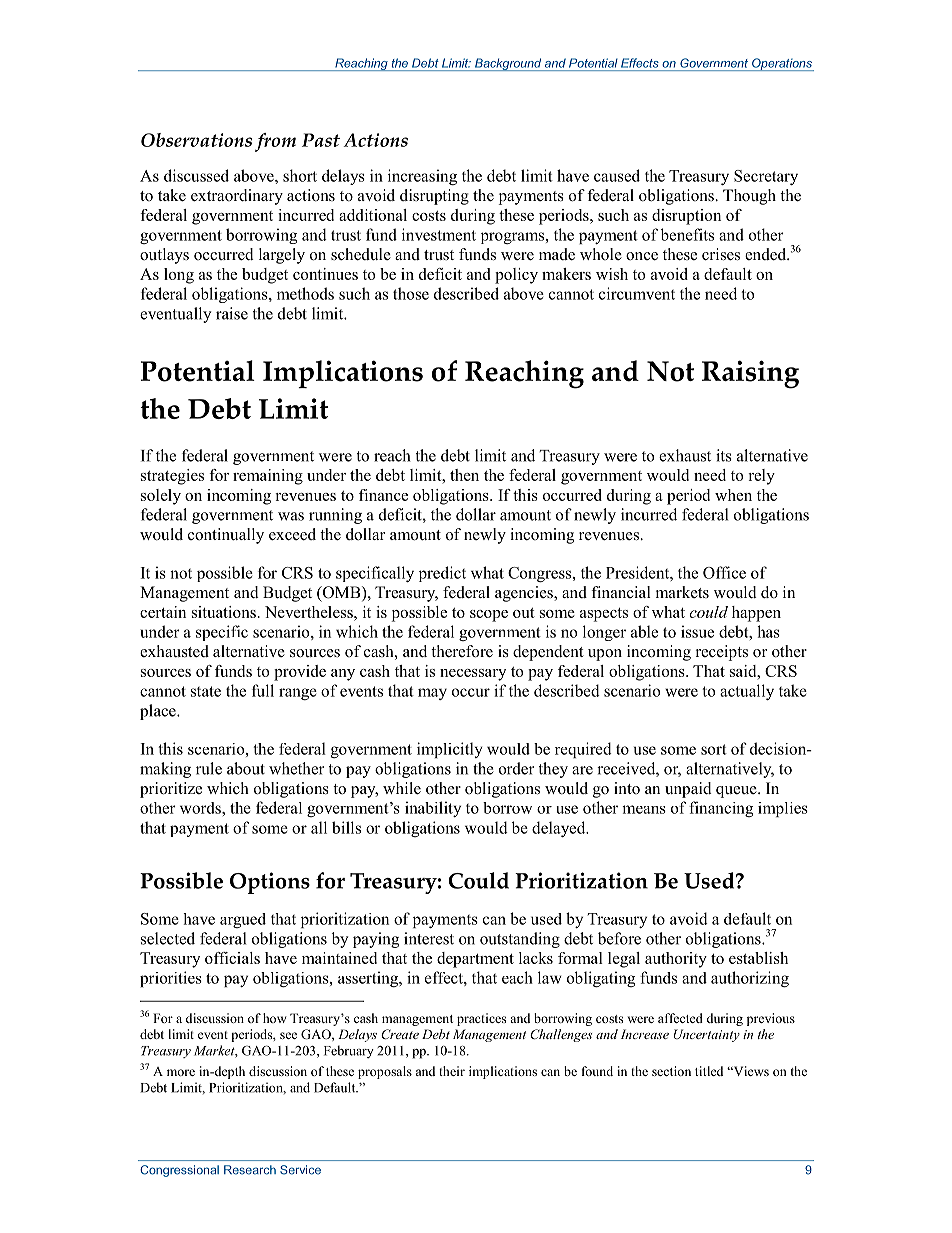 The height and width of the image is (1233, 952). Describe the element at coordinates (782, 64) in the image. I see `Operations` at that location.
